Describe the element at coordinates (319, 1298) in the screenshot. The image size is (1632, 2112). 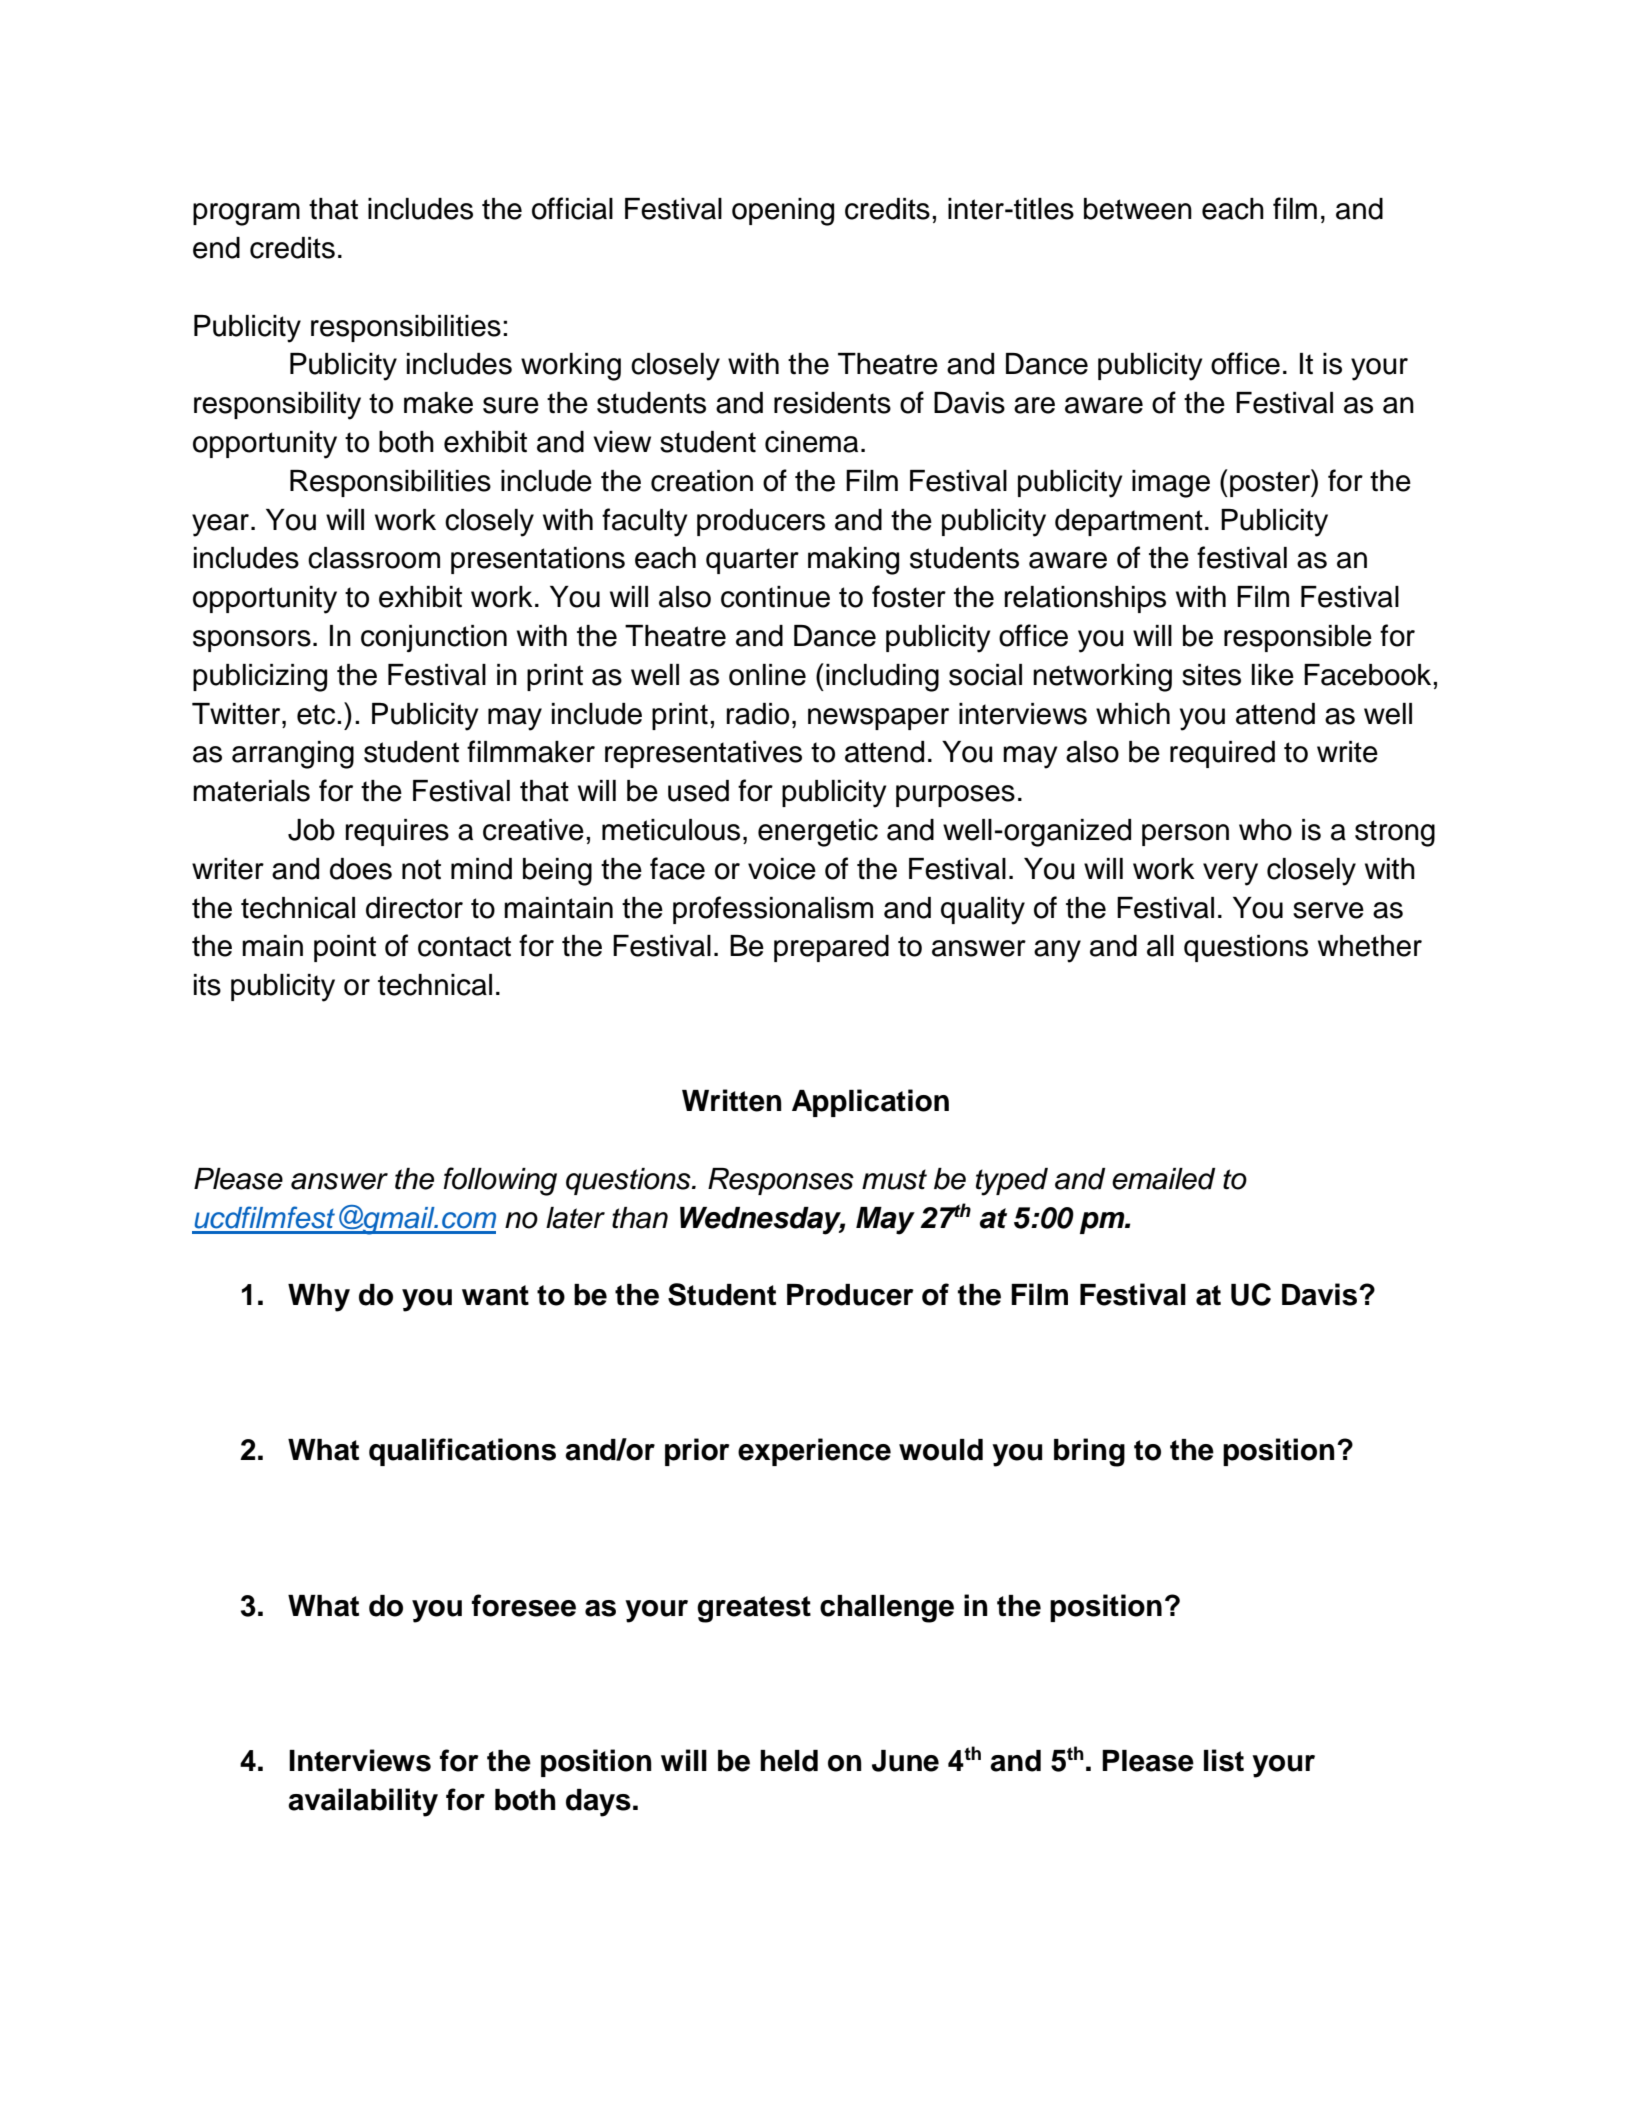
I see `Why` at that location.
